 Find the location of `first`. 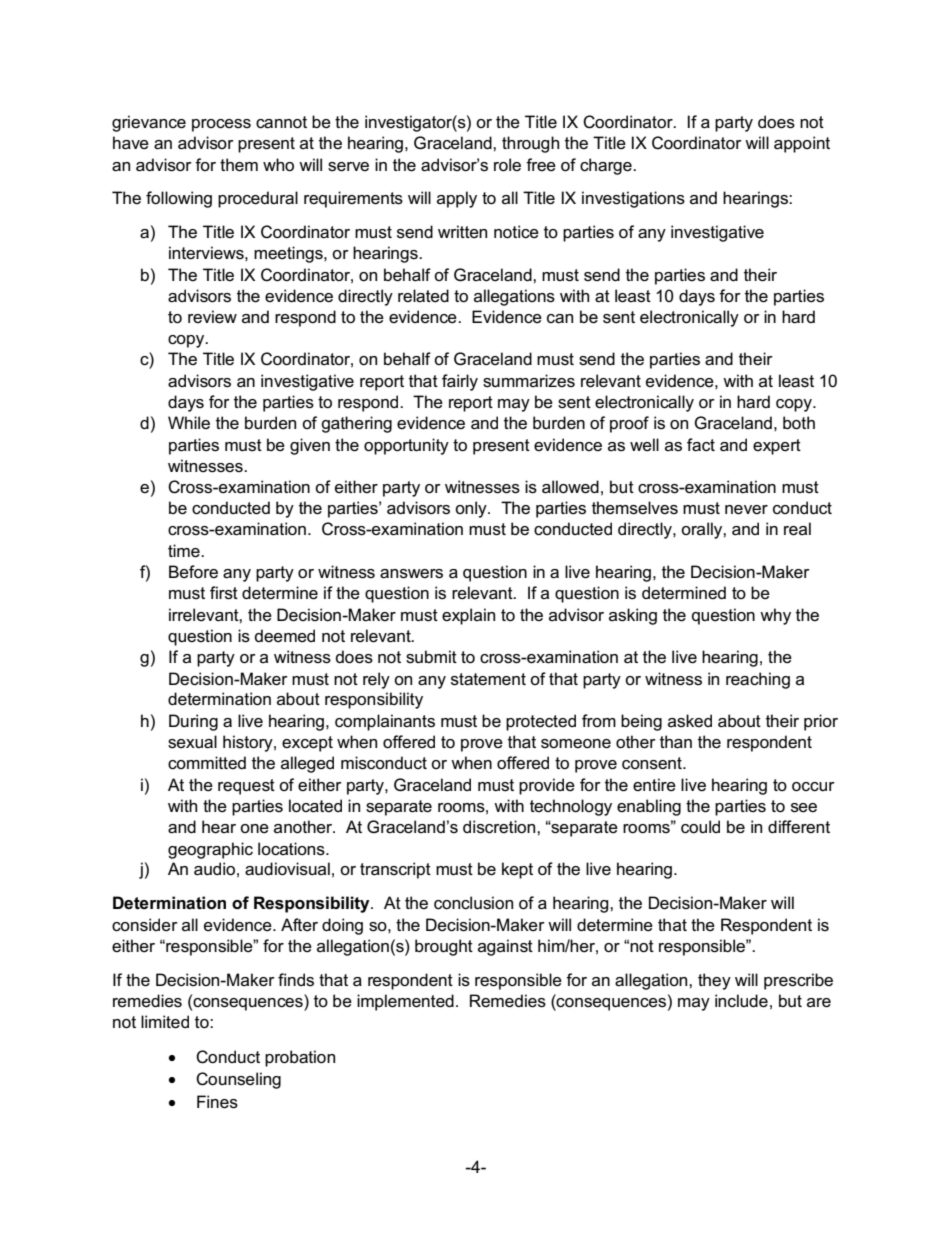

first is located at coordinates (224, 593).
